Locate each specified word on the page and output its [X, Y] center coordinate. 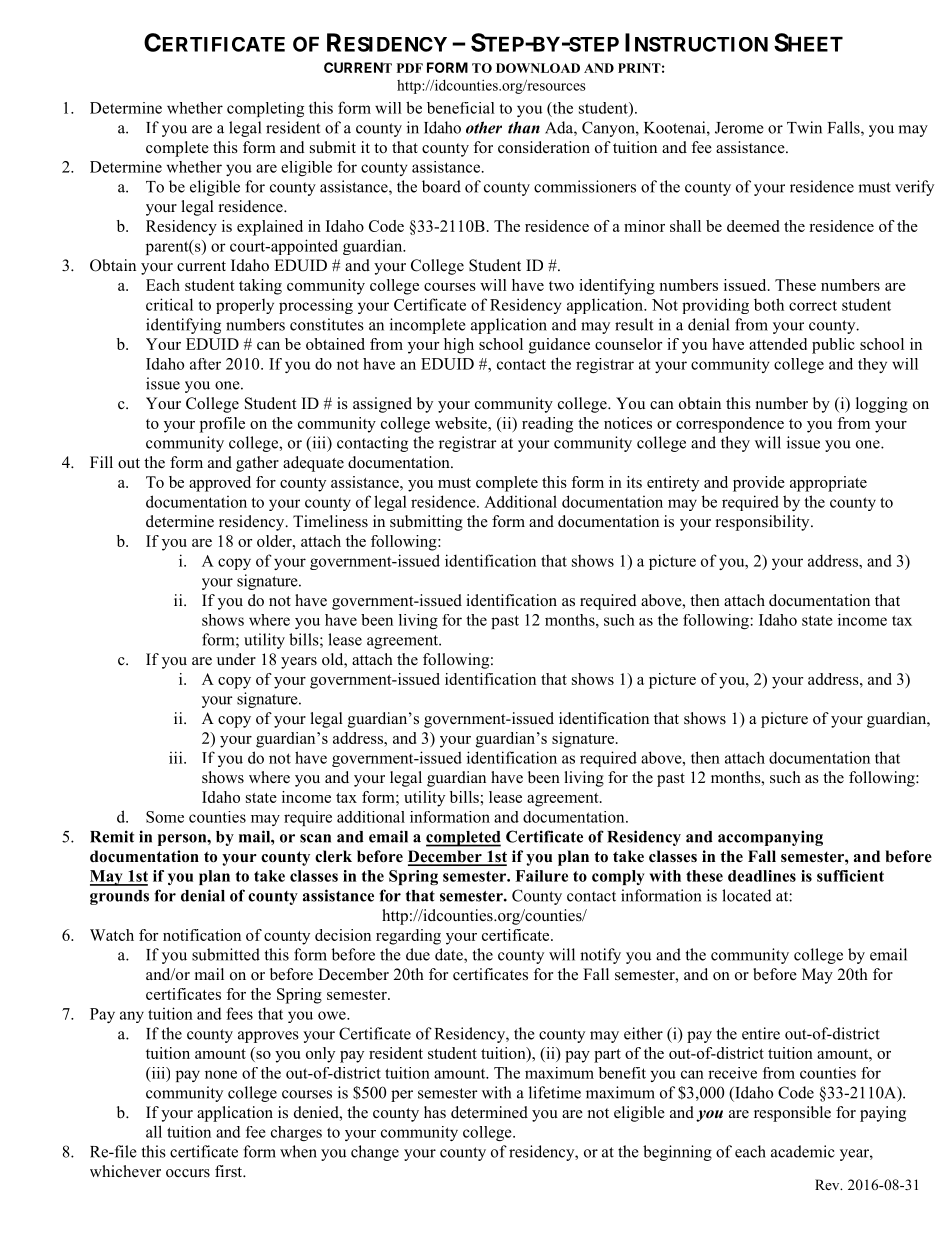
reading [547, 425]
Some [165, 817]
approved [220, 484]
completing [265, 109]
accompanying [770, 838]
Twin [804, 127]
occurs [188, 1173]
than [524, 127]
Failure [541, 876]
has [435, 1112]
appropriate [828, 484]
